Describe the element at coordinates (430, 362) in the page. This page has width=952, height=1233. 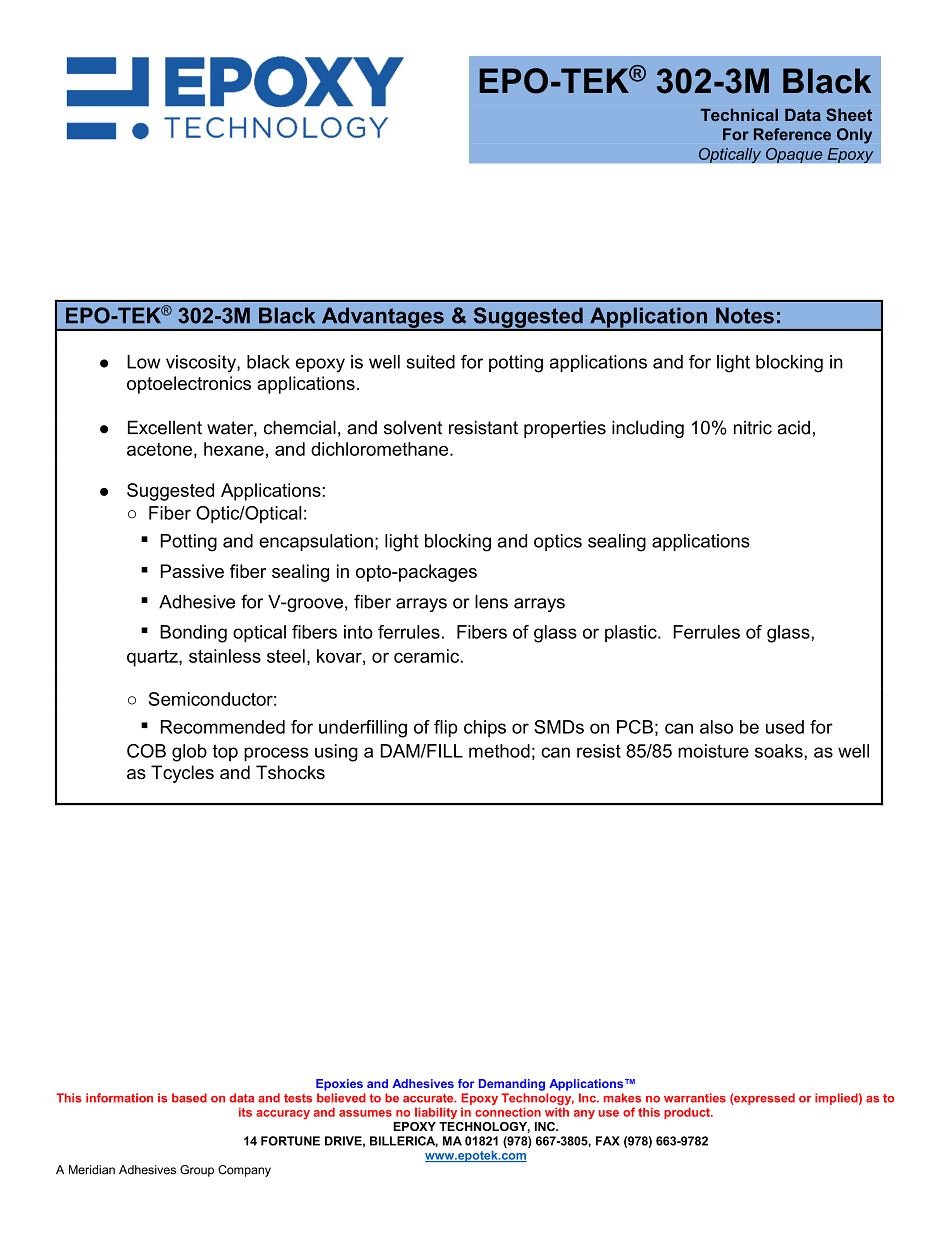
I see `suited` at that location.
